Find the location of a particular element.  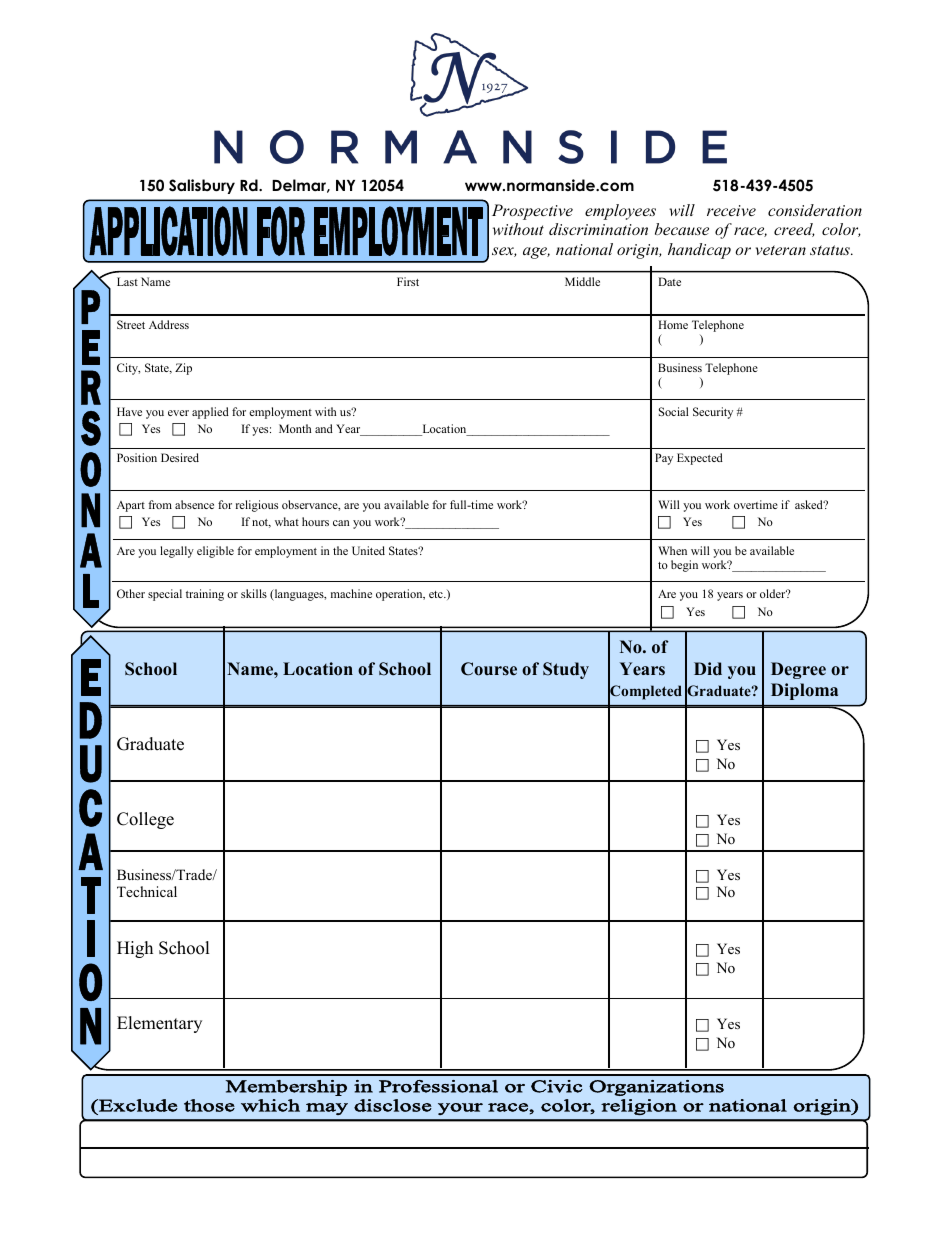

receive is located at coordinates (731, 210).
